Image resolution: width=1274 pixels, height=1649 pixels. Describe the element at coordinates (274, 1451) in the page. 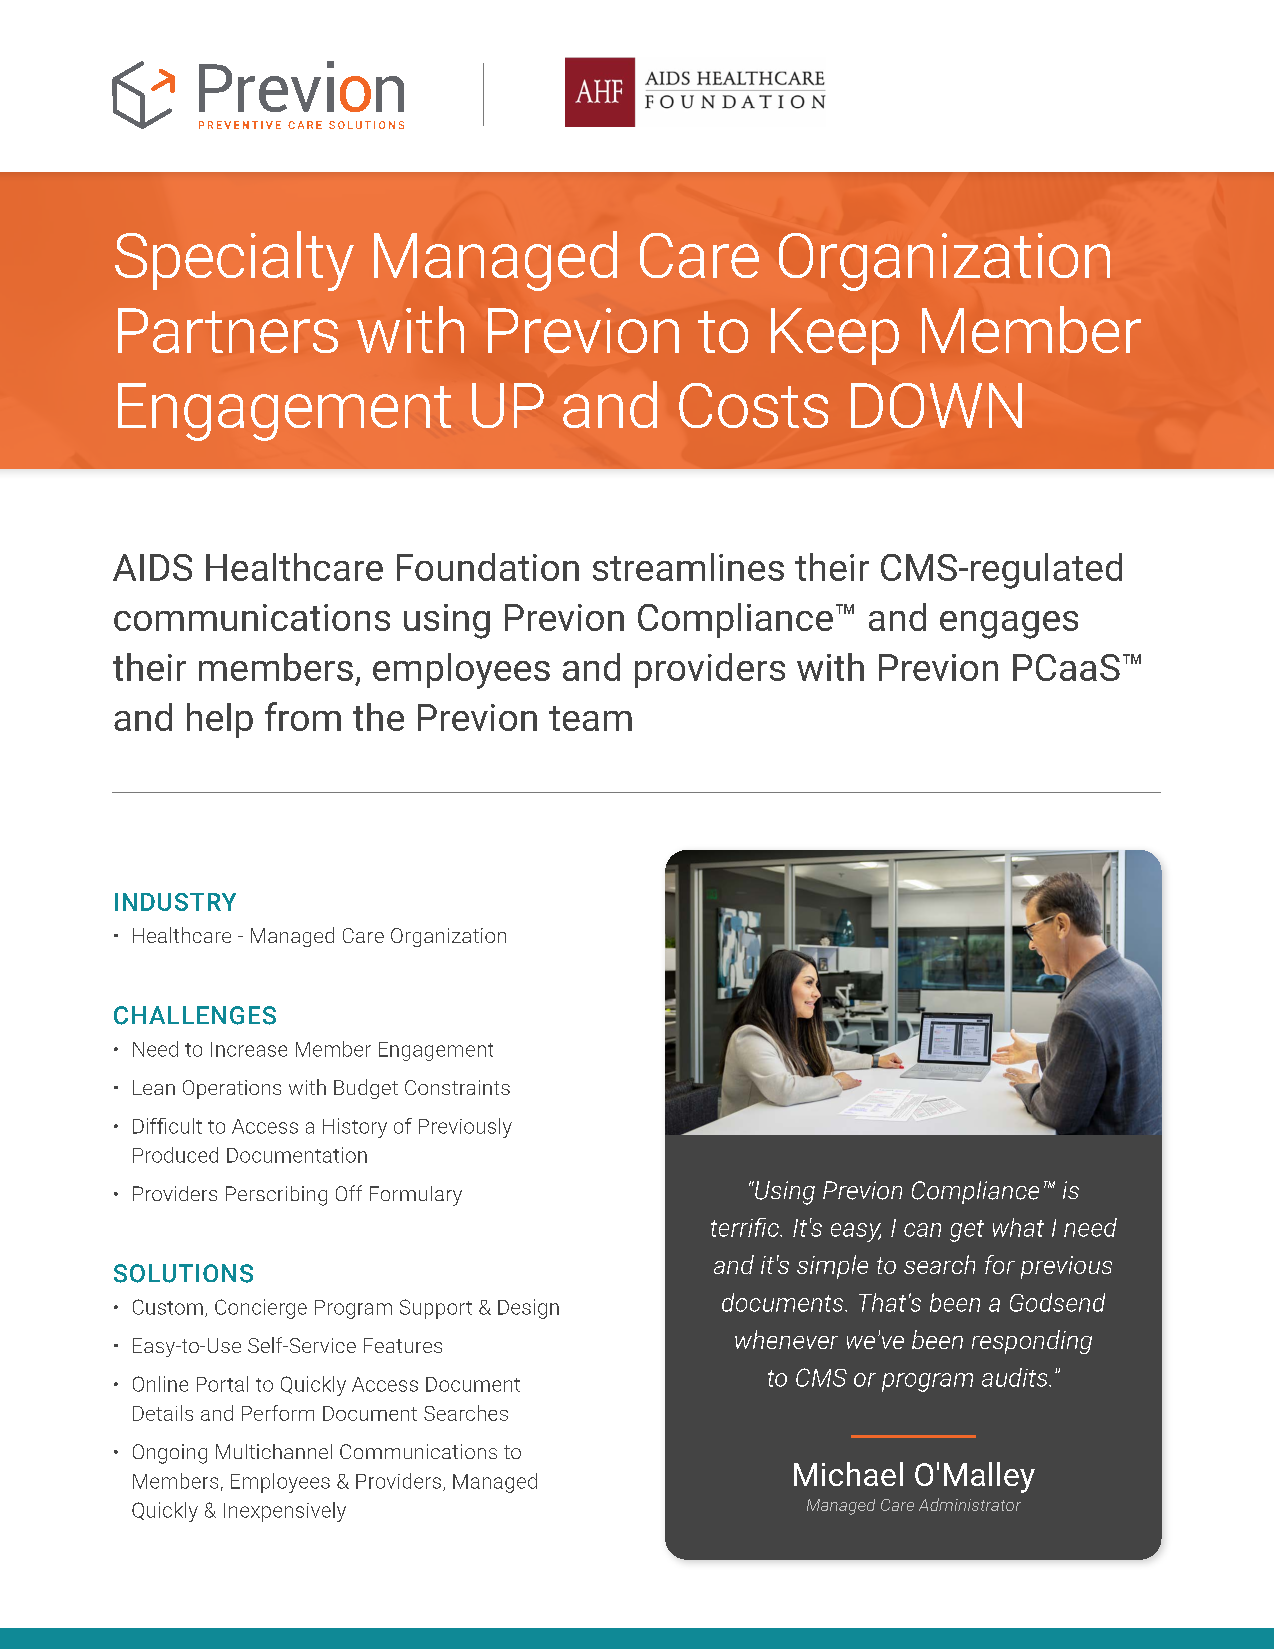

I see `Multichannel` at that location.
